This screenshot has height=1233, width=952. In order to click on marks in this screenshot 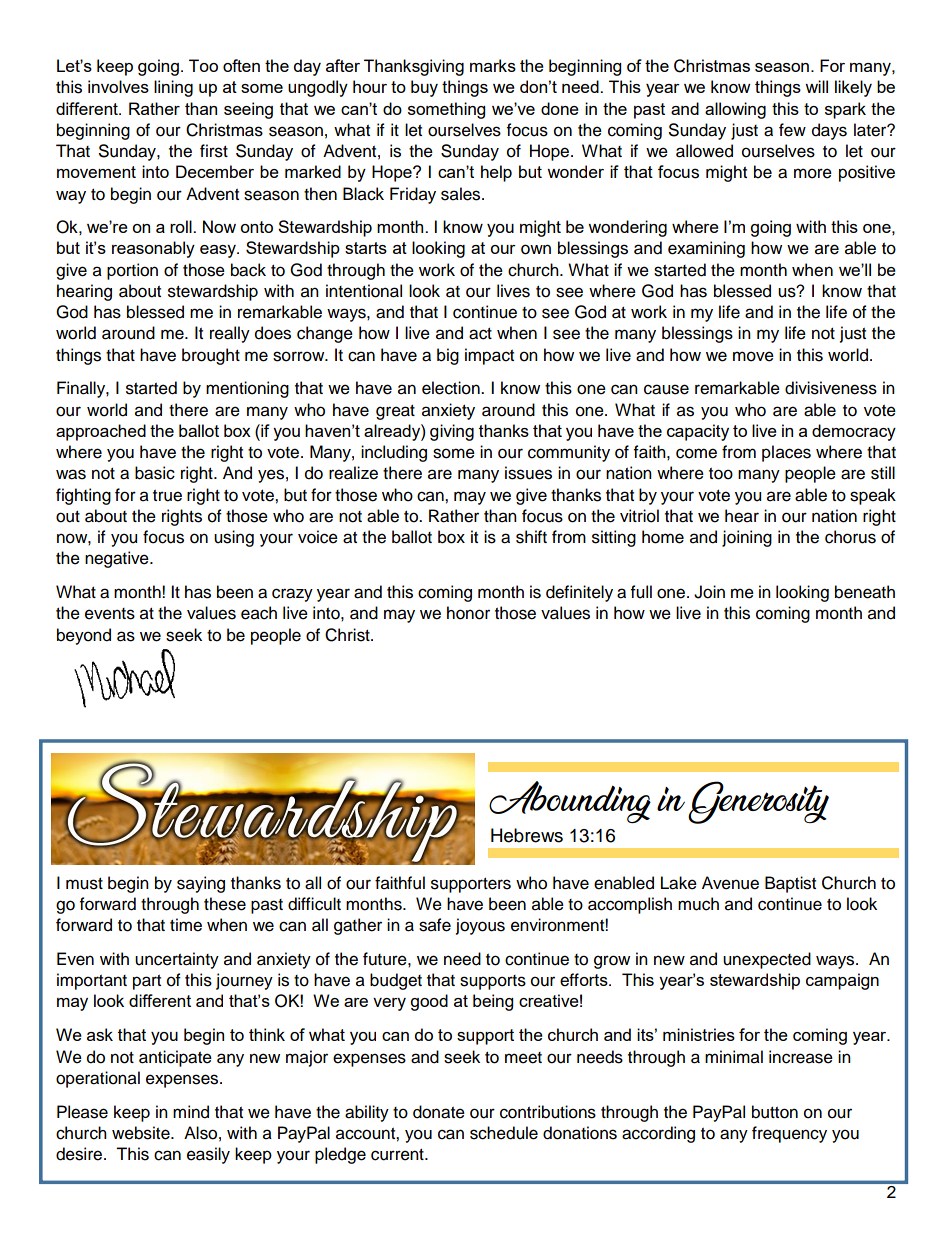, I will do `click(493, 65)`.
